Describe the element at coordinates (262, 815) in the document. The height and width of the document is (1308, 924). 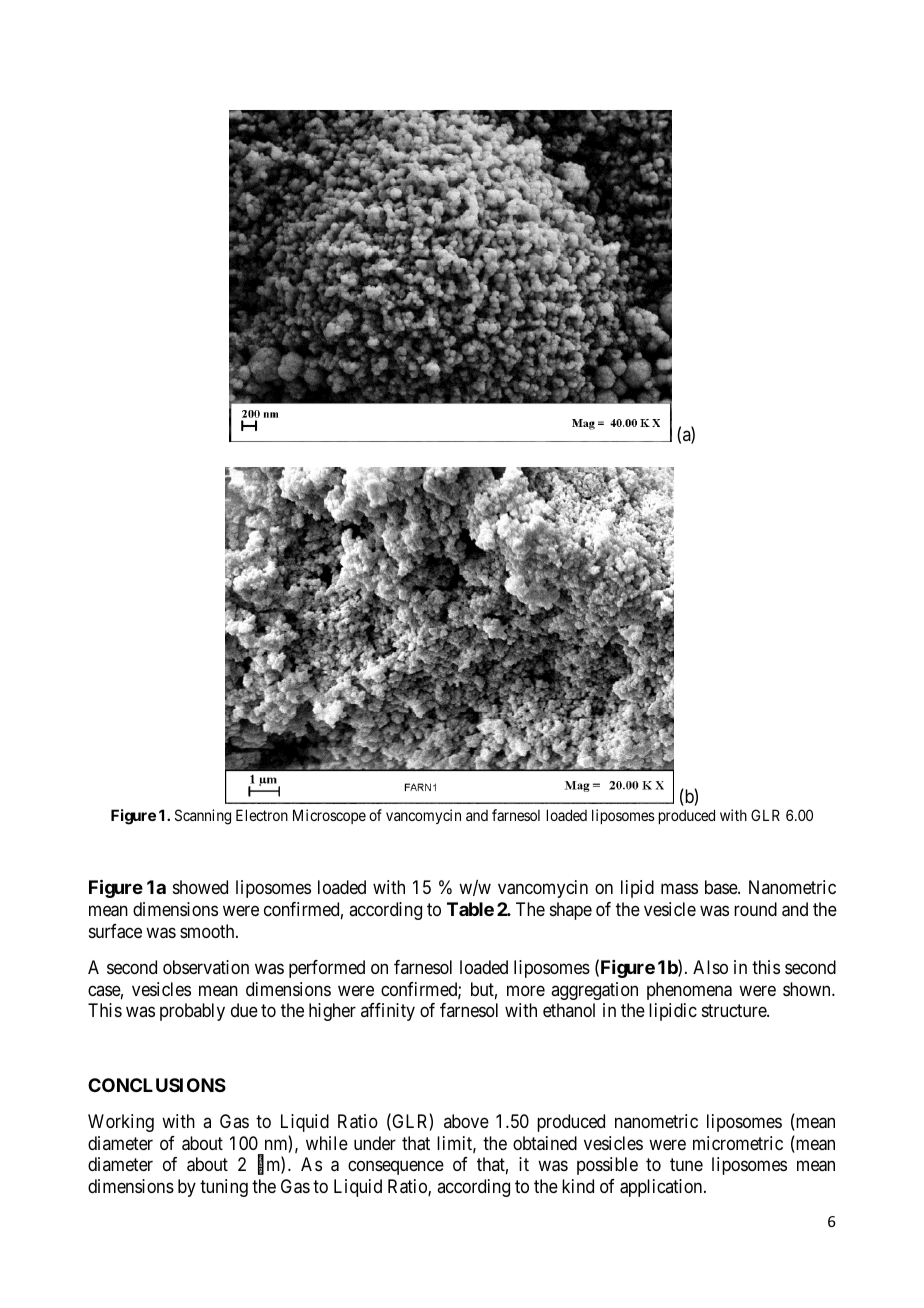
I see `Electron` at that location.
